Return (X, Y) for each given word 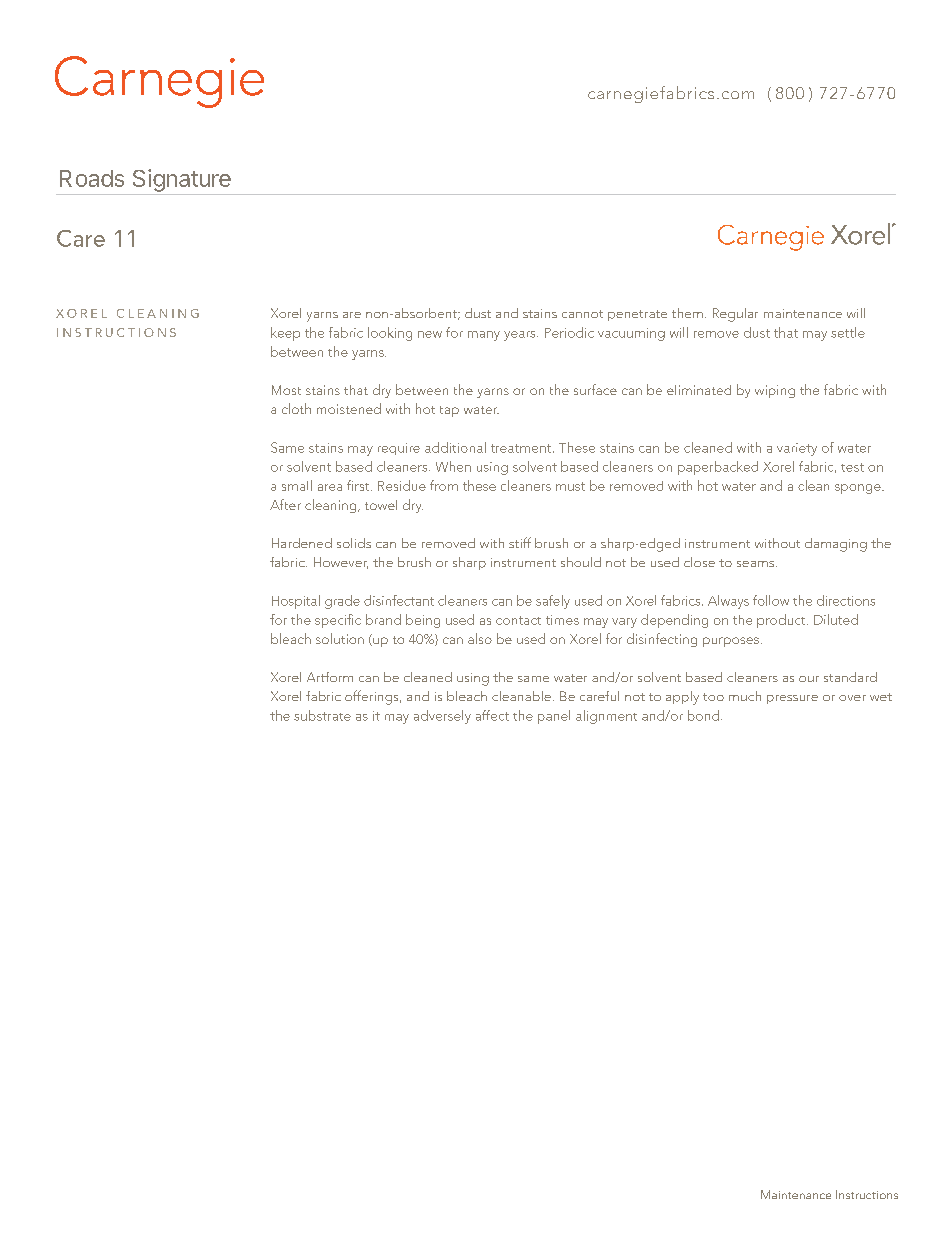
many (484, 336)
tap (449, 411)
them (687, 313)
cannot (582, 314)
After (285, 504)
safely (553, 602)
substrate (322, 715)
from (444, 485)
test (852, 467)
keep (285, 334)
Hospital (296, 602)
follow (771, 600)
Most (286, 390)
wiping (775, 391)
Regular (735, 315)
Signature (182, 180)
